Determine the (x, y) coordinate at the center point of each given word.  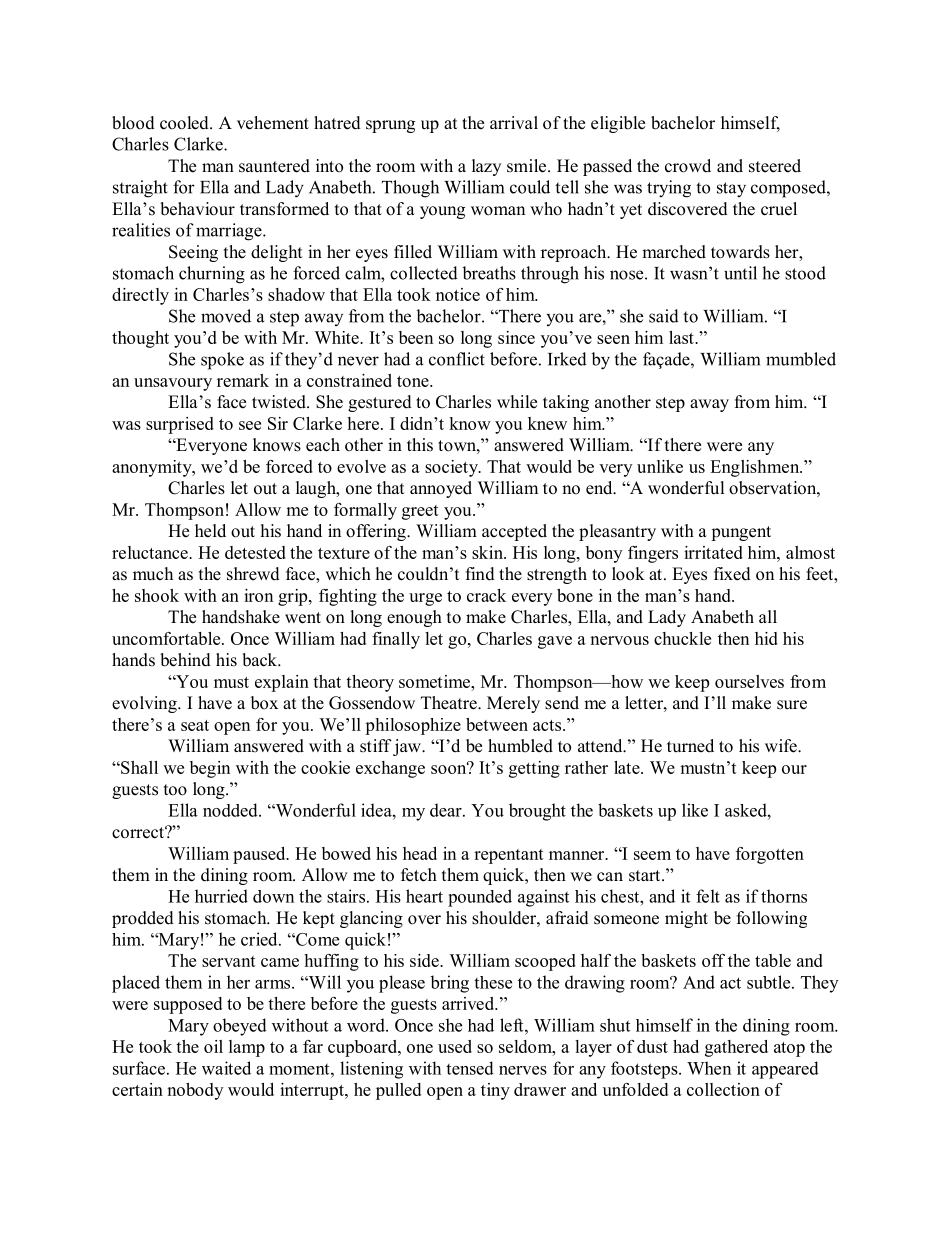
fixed (732, 574)
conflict (457, 359)
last (682, 337)
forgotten (770, 855)
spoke (222, 361)
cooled (185, 123)
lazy (486, 167)
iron (258, 595)
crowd (688, 166)
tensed (470, 1068)
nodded (231, 810)
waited (226, 1068)
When (709, 1068)
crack (486, 595)
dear (447, 810)
